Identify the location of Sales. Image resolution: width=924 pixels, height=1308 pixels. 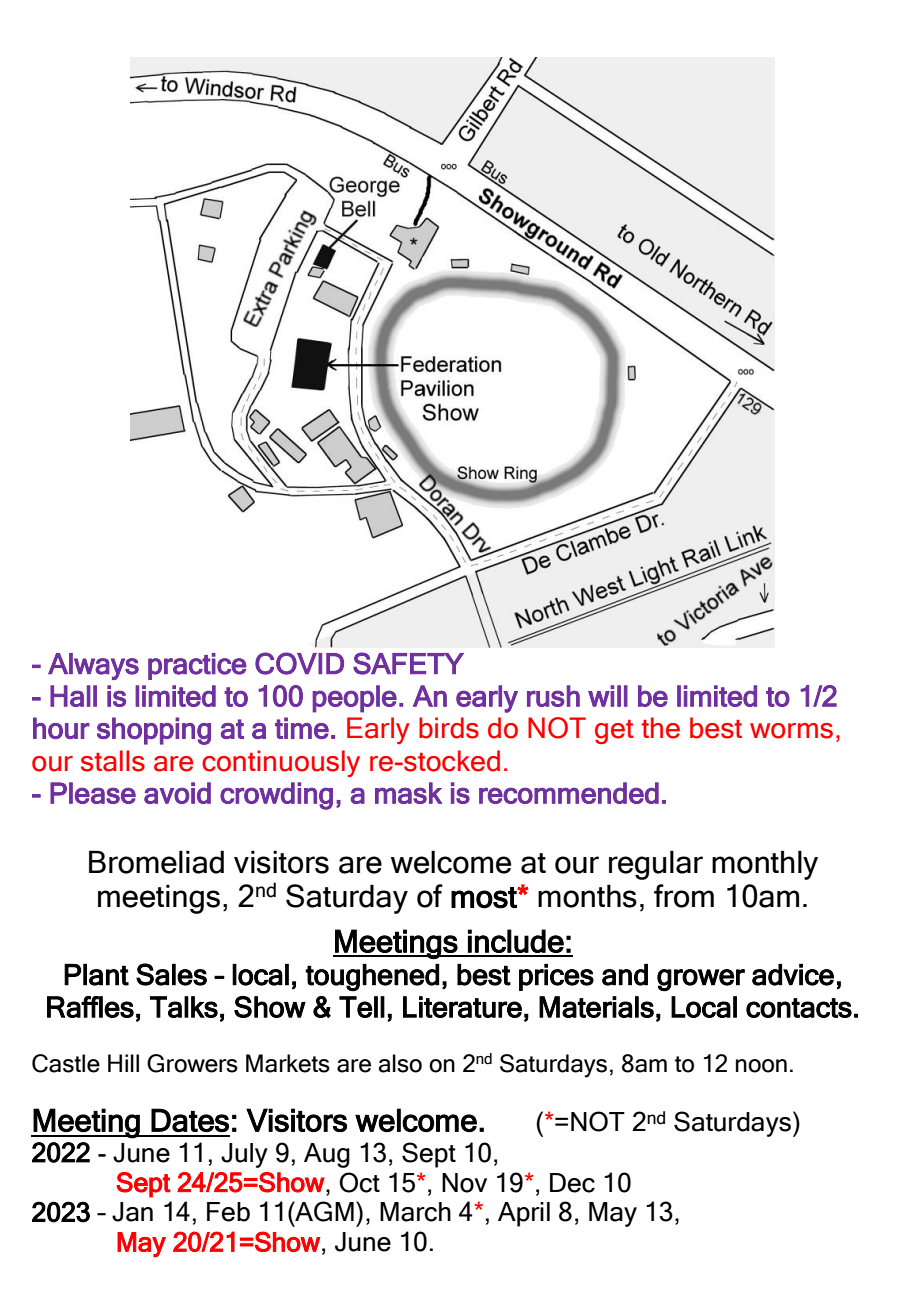
(171, 974).
